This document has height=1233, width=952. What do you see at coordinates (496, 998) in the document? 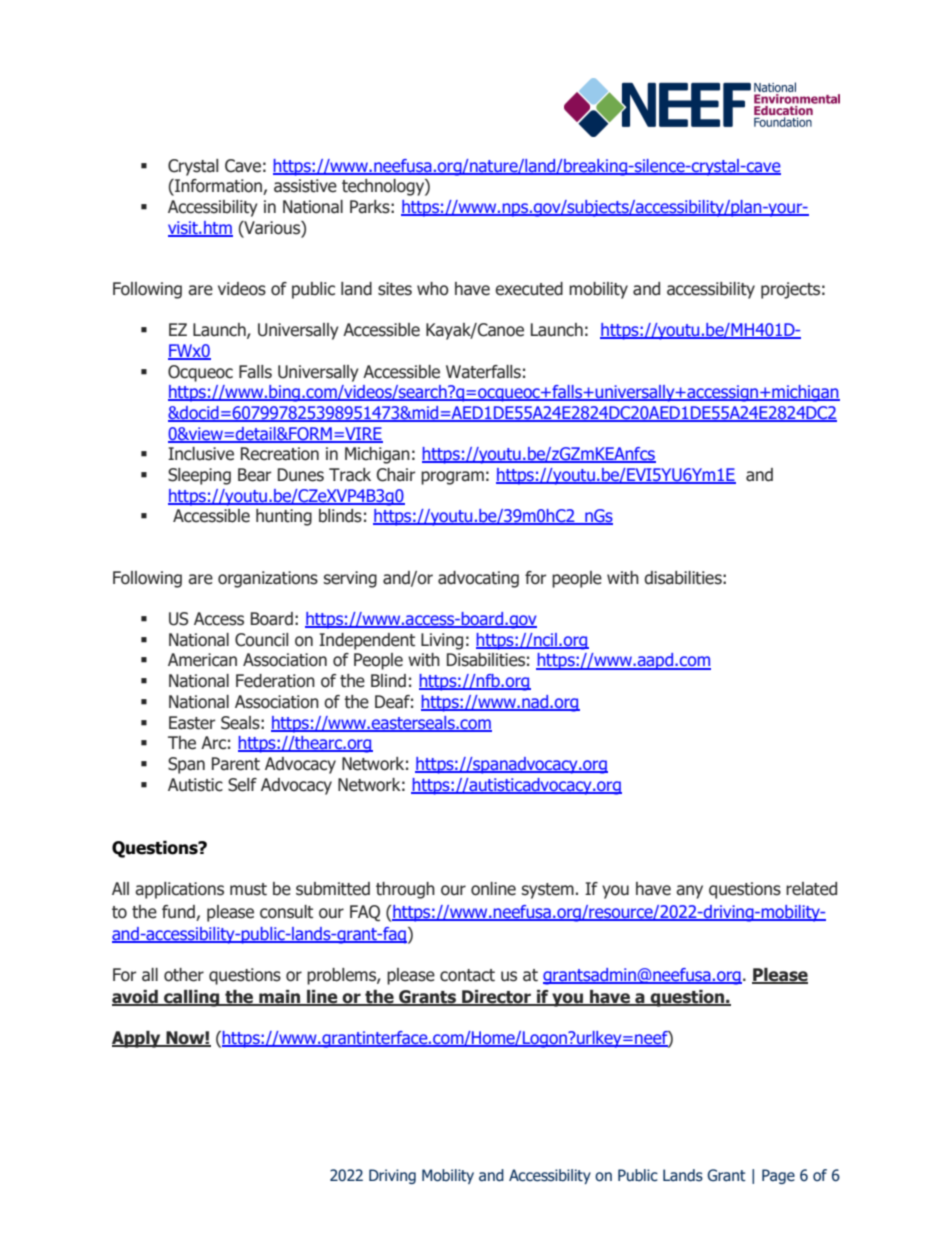
I see `Director` at bounding box center [496, 998].
